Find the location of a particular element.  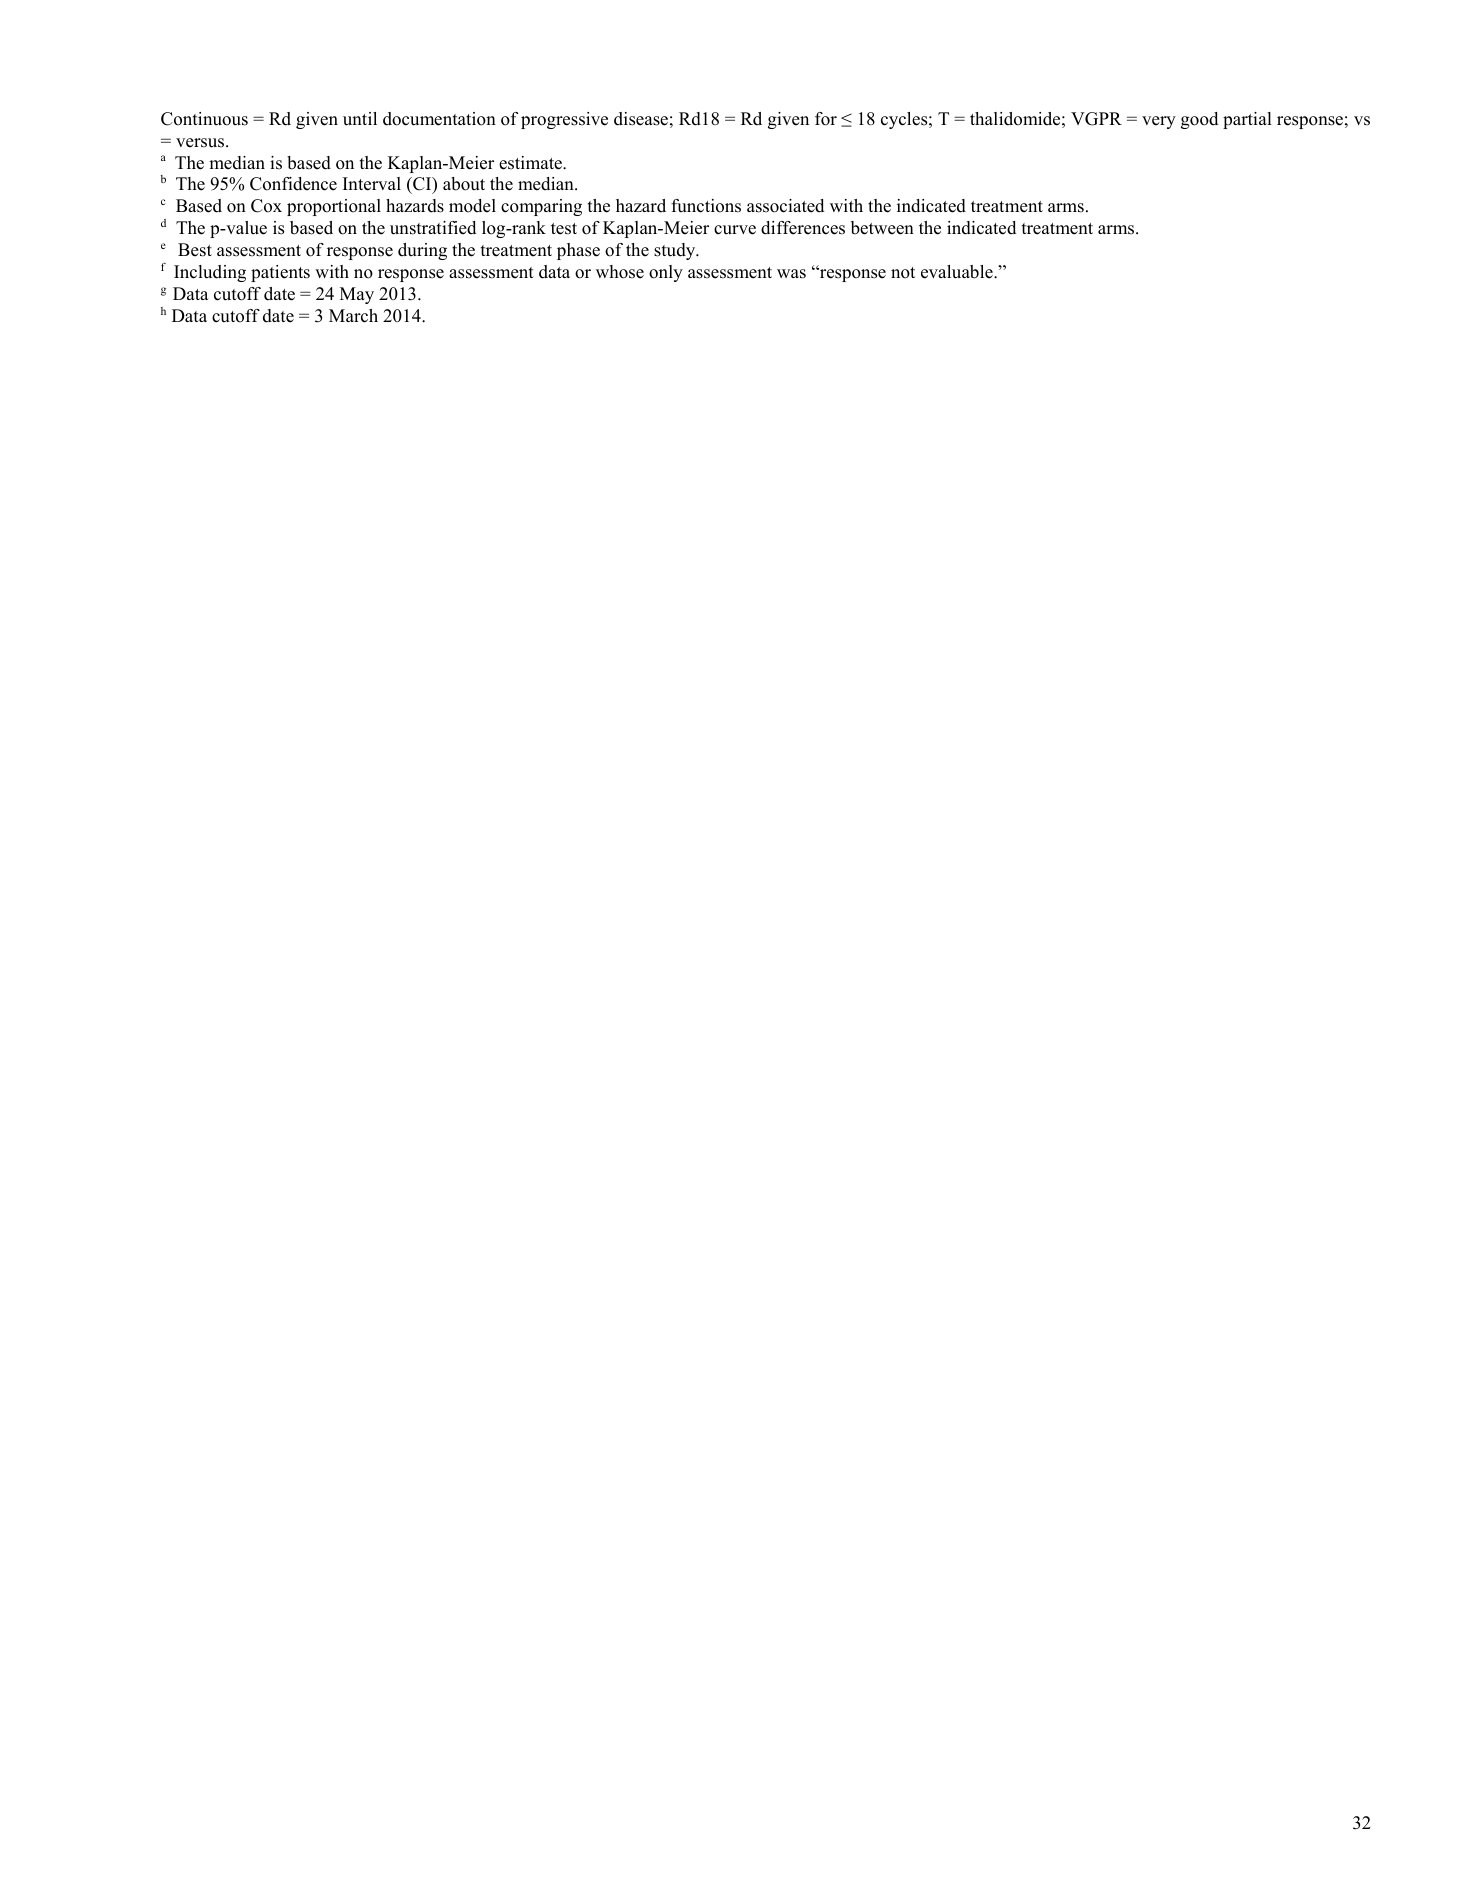

was is located at coordinates (791, 274).
